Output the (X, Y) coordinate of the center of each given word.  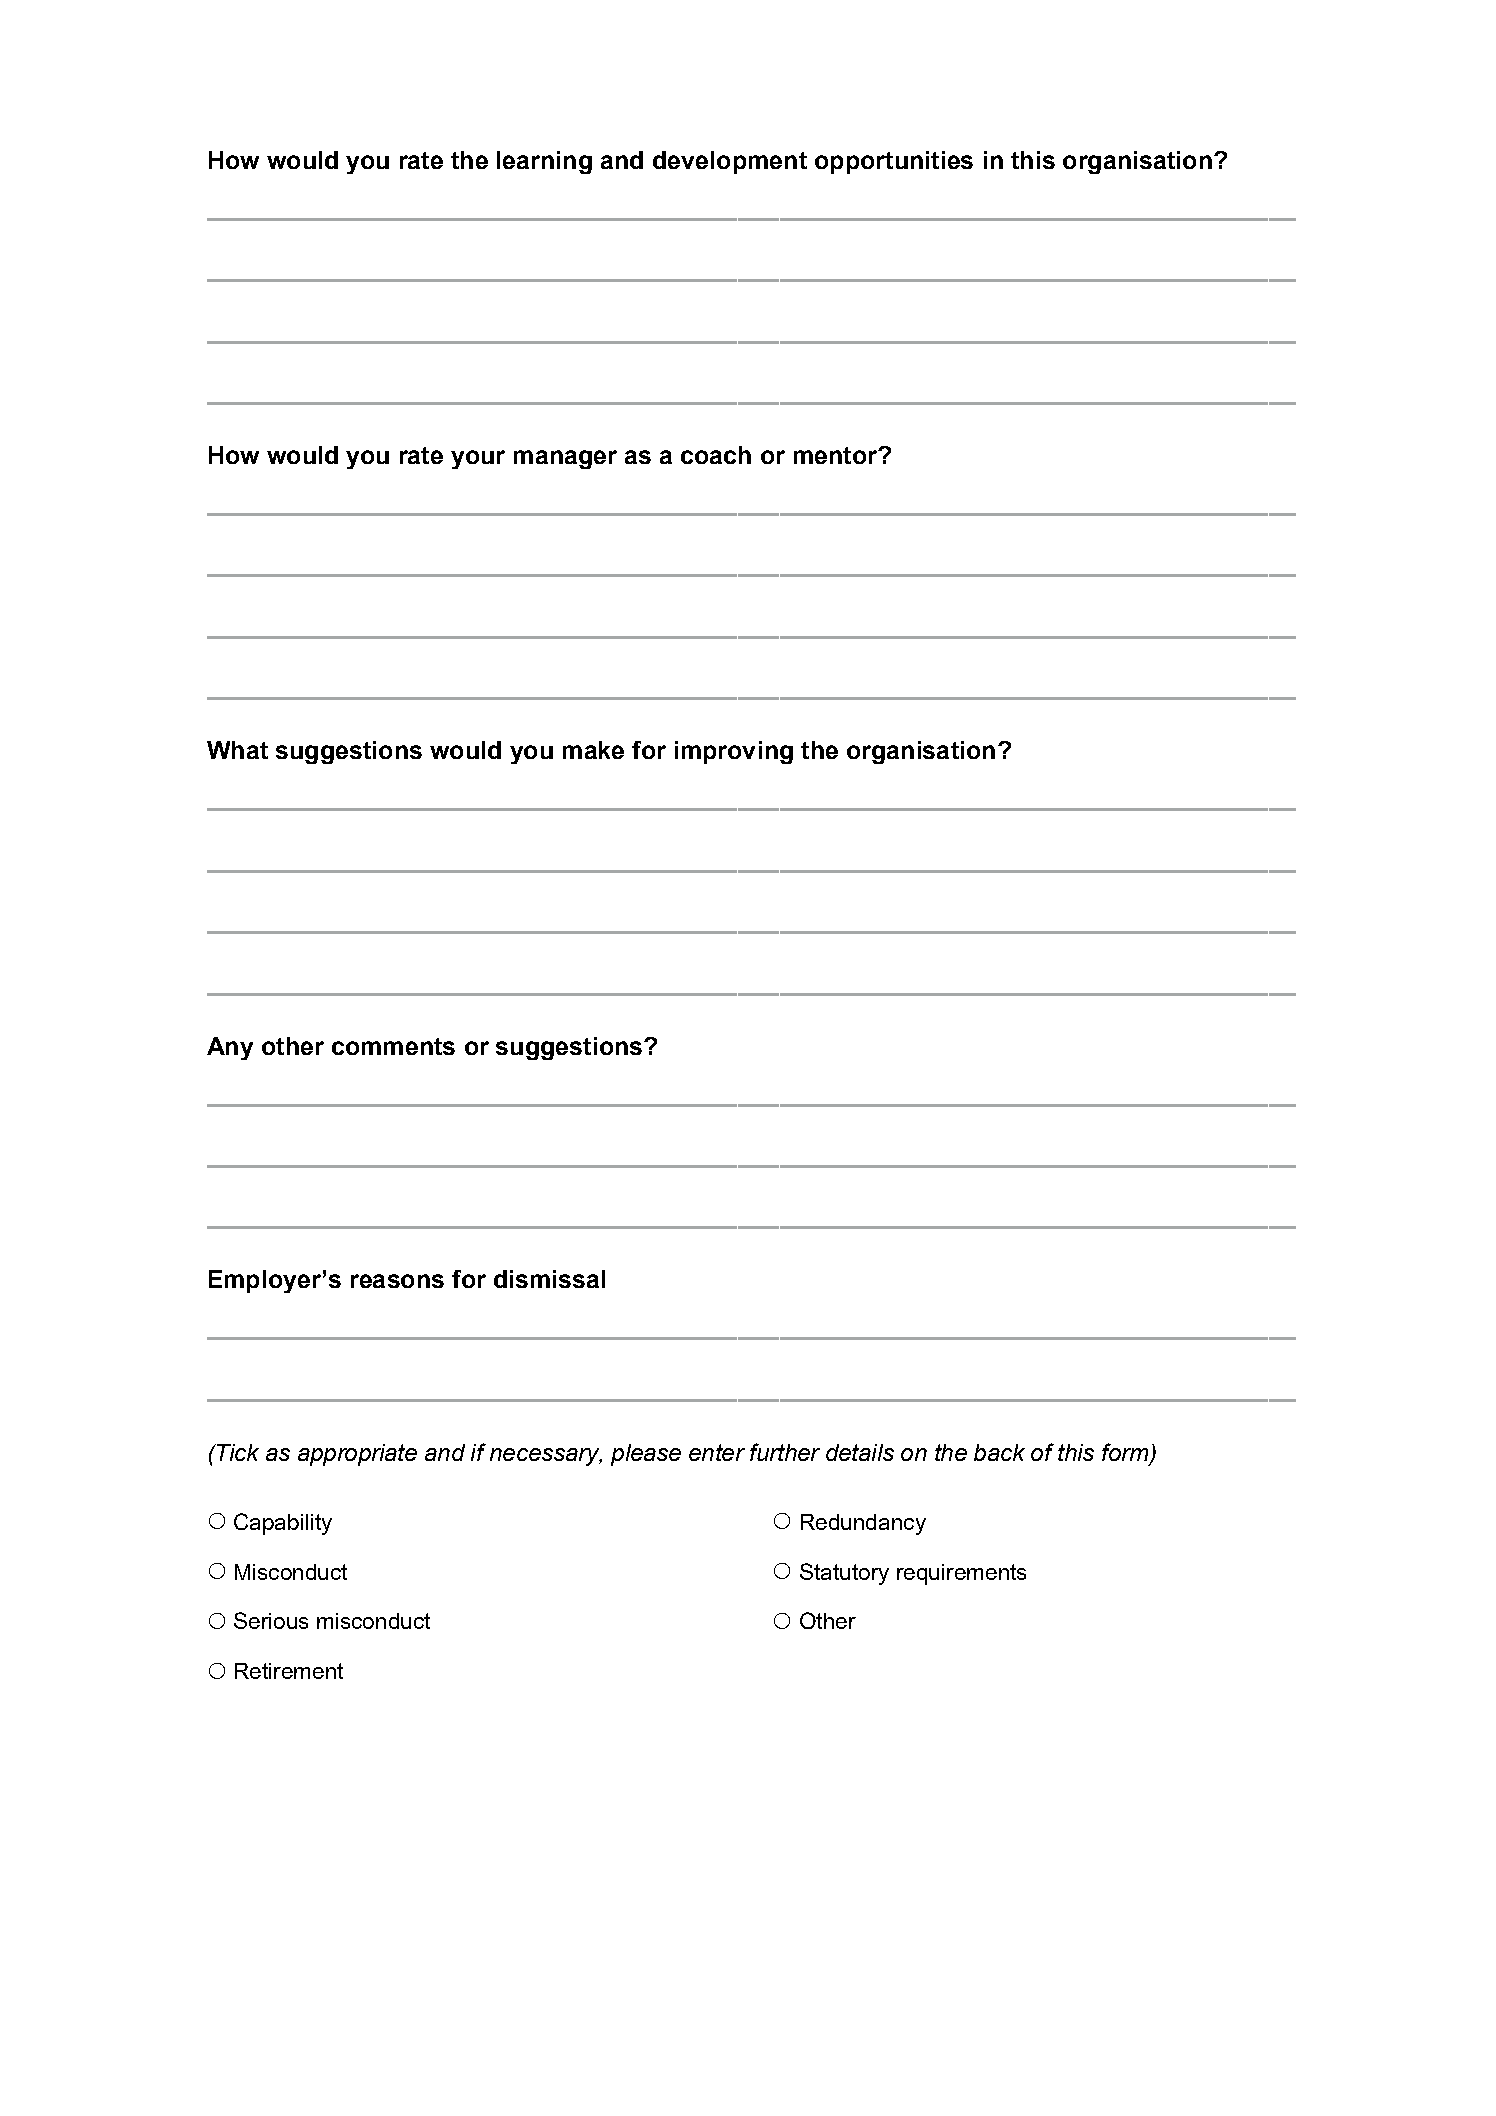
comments (393, 1046)
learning (544, 162)
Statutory (844, 1574)
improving (734, 752)
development (730, 162)
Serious (271, 1620)
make (593, 750)
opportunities (894, 162)
